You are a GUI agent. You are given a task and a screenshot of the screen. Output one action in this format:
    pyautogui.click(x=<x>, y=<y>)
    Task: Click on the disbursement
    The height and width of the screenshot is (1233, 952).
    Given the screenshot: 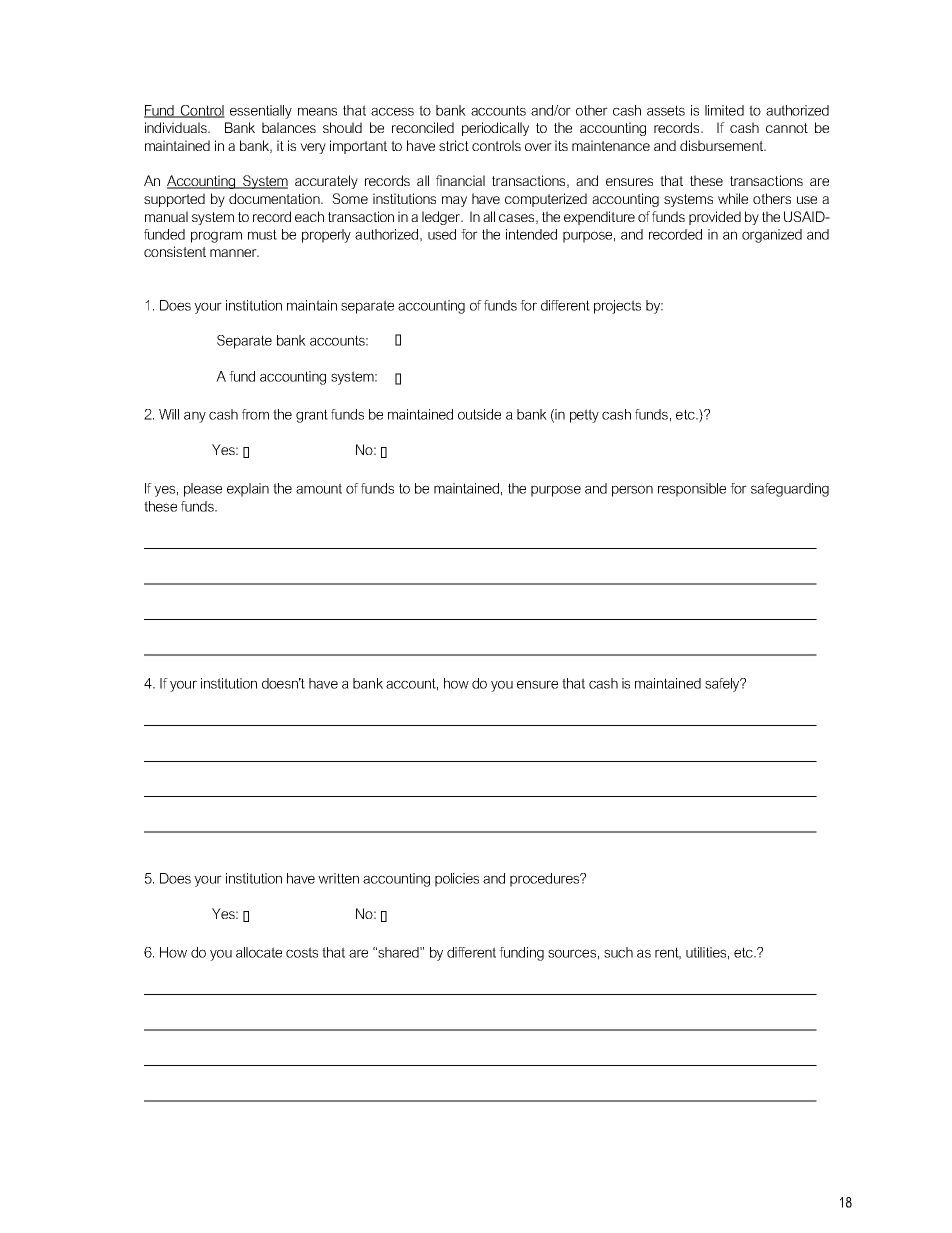 What is the action you would take?
    pyautogui.click(x=722, y=145)
